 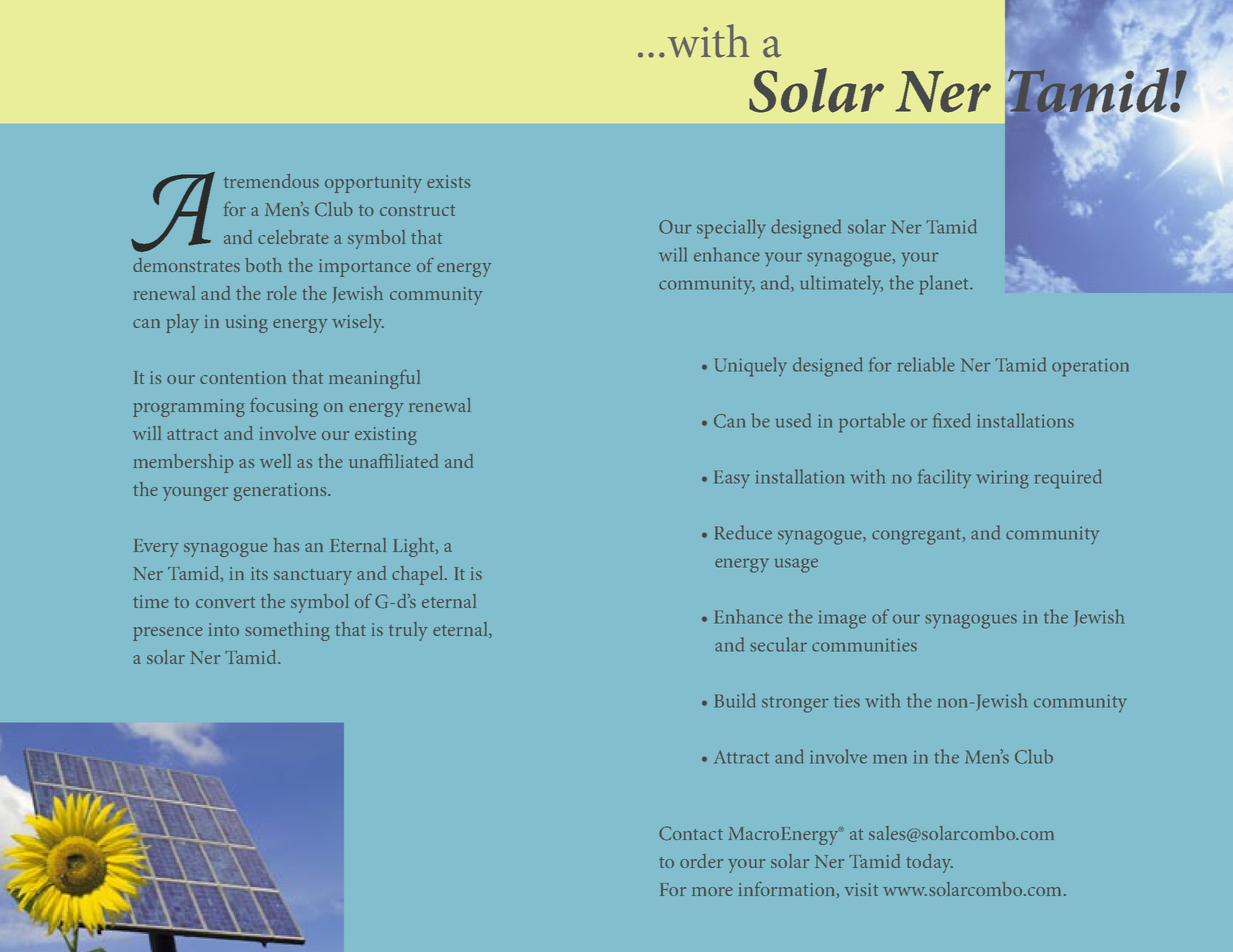 What do you see at coordinates (842, 619) in the page?
I see `image` at bounding box center [842, 619].
